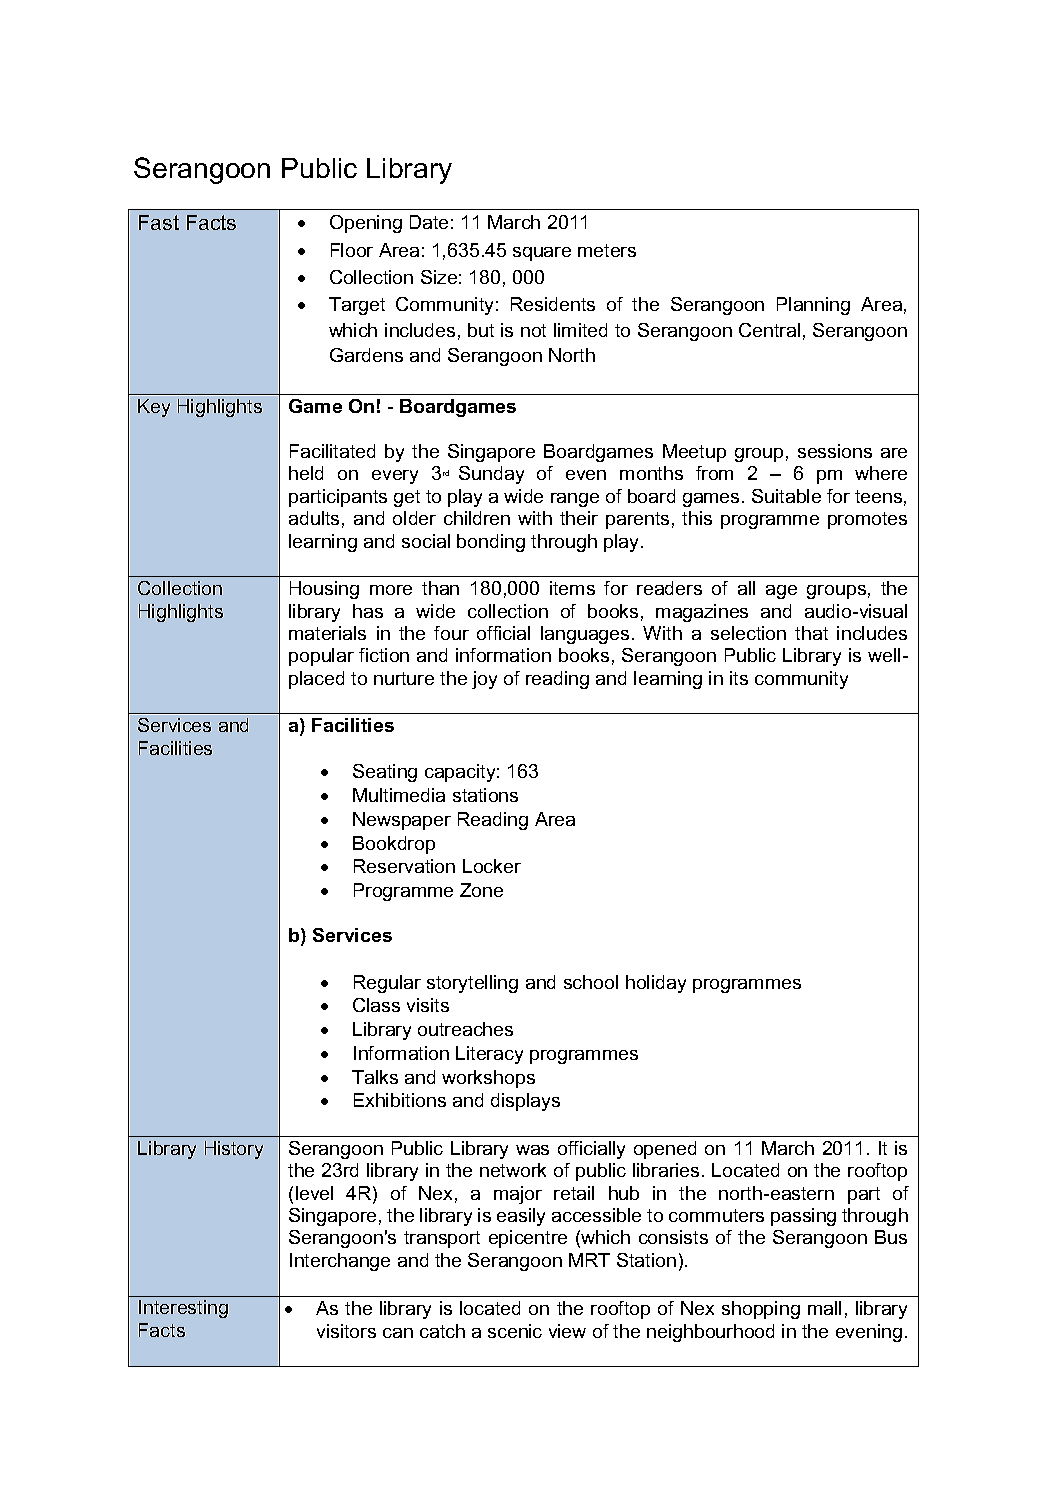 The width and height of the page is (1057, 1495). What do you see at coordinates (472, 984) in the page?
I see `storytelling` at bounding box center [472, 984].
